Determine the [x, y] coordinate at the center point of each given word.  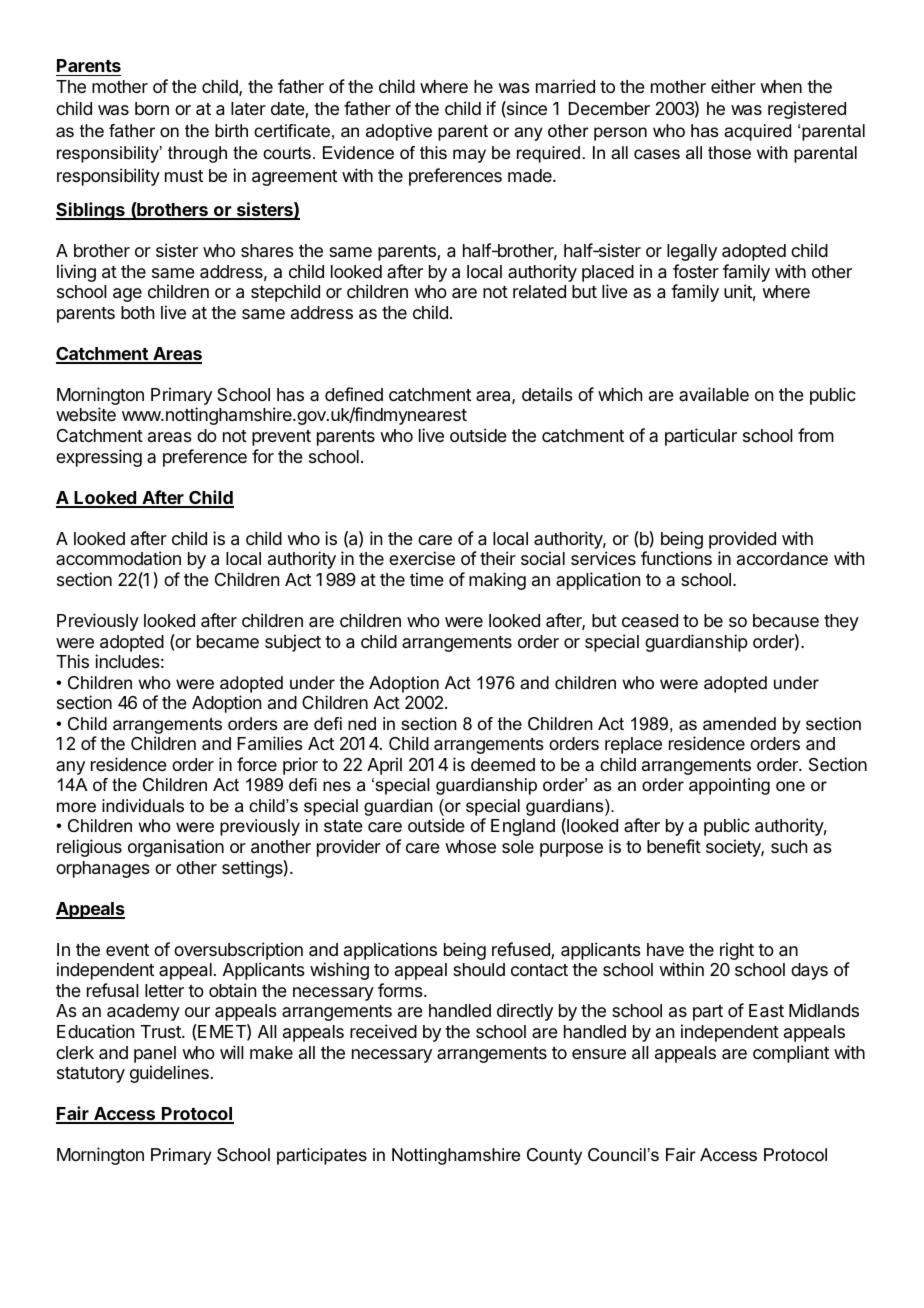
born [152, 108]
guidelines [169, 1074]
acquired [757, 132]
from [816, 435]
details [547, 394]
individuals [143, 805]
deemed [503, 764]
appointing [729, 786]
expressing [99, 458]
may [469, 156]
